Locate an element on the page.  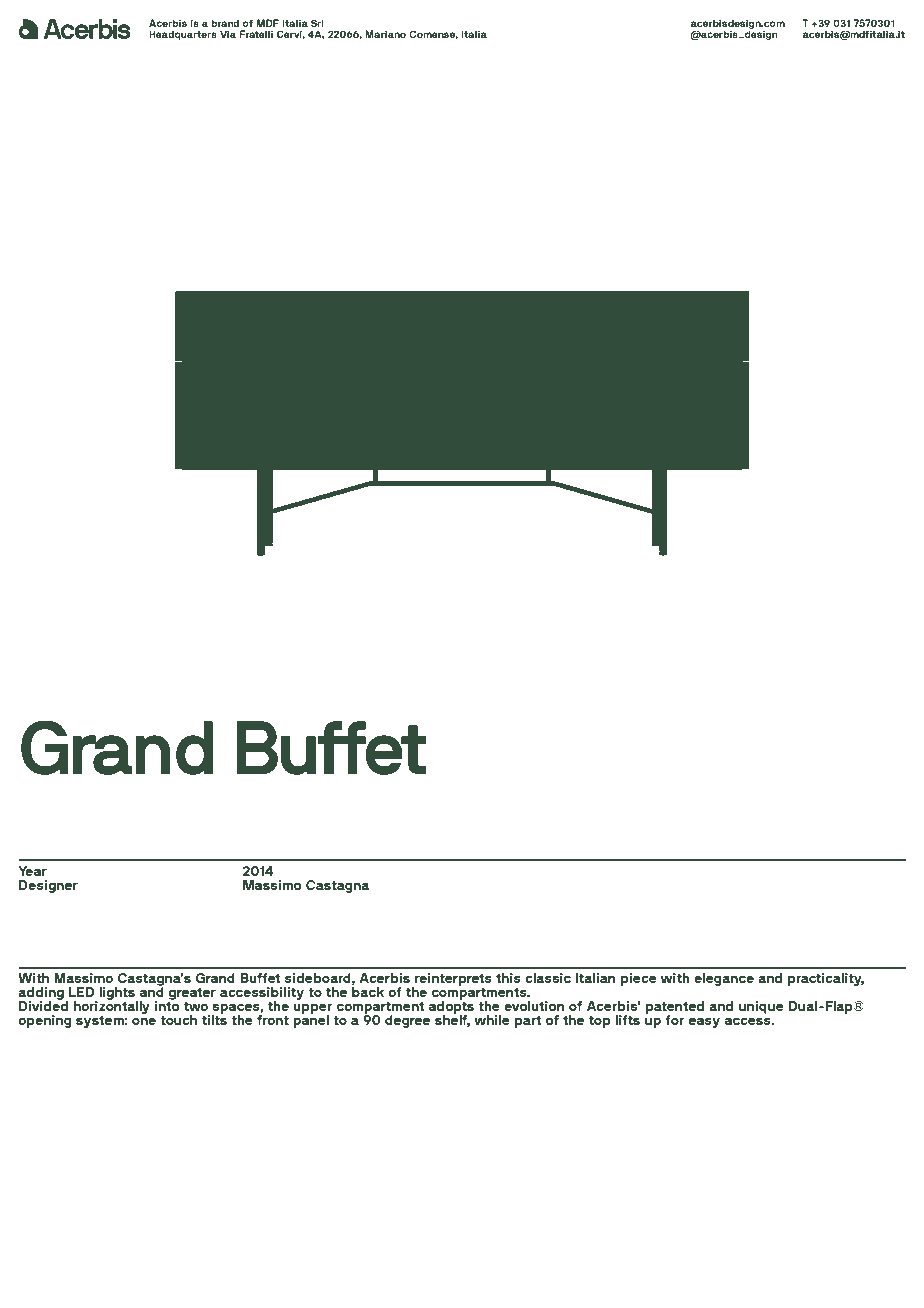
Mariano is located at coordinates (385, 34).
